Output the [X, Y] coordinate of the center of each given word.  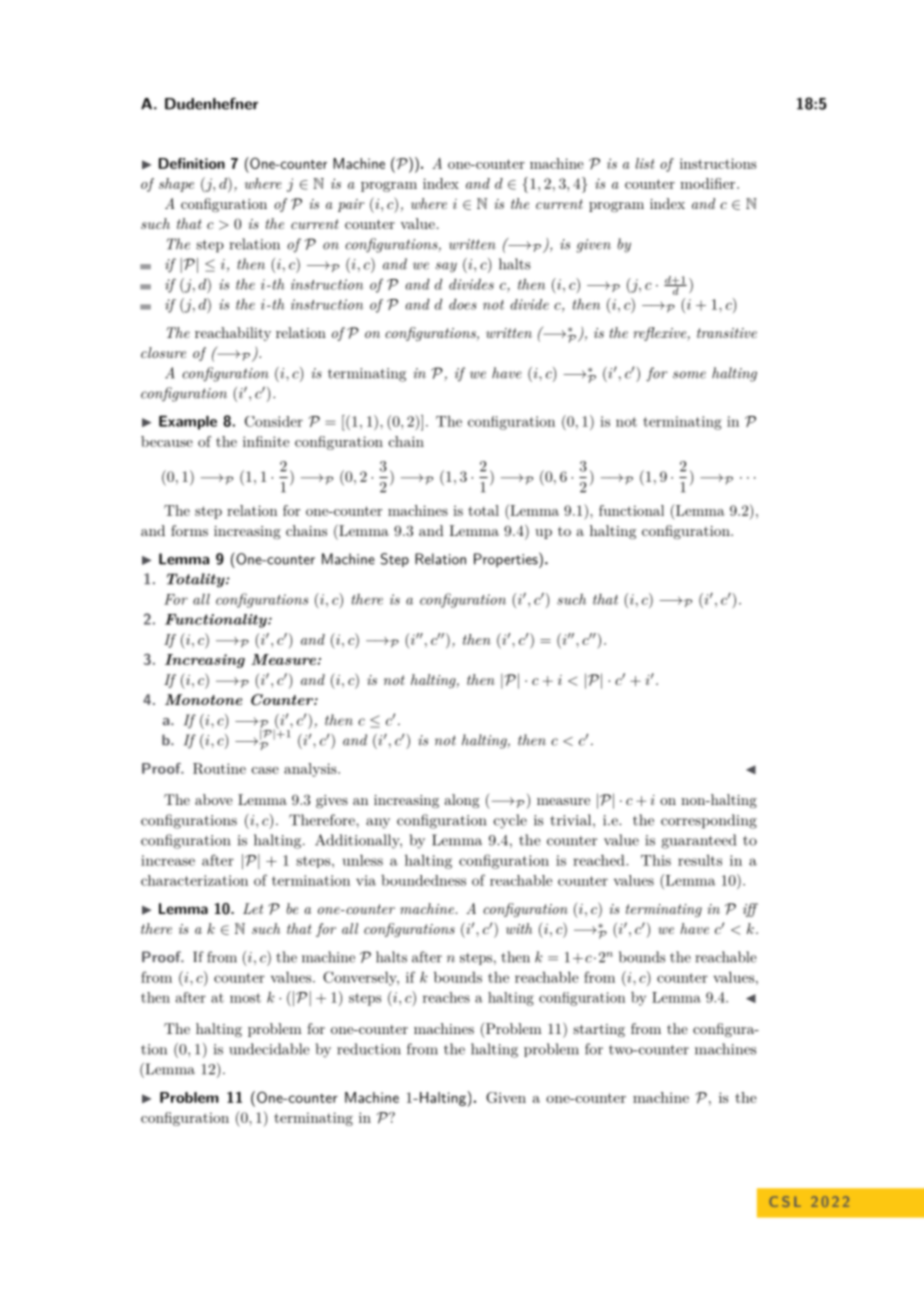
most [245, 998]
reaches [446, 997]
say [446, 267]
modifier [709, 183]
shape [176, 185]
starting [599, 1030]
